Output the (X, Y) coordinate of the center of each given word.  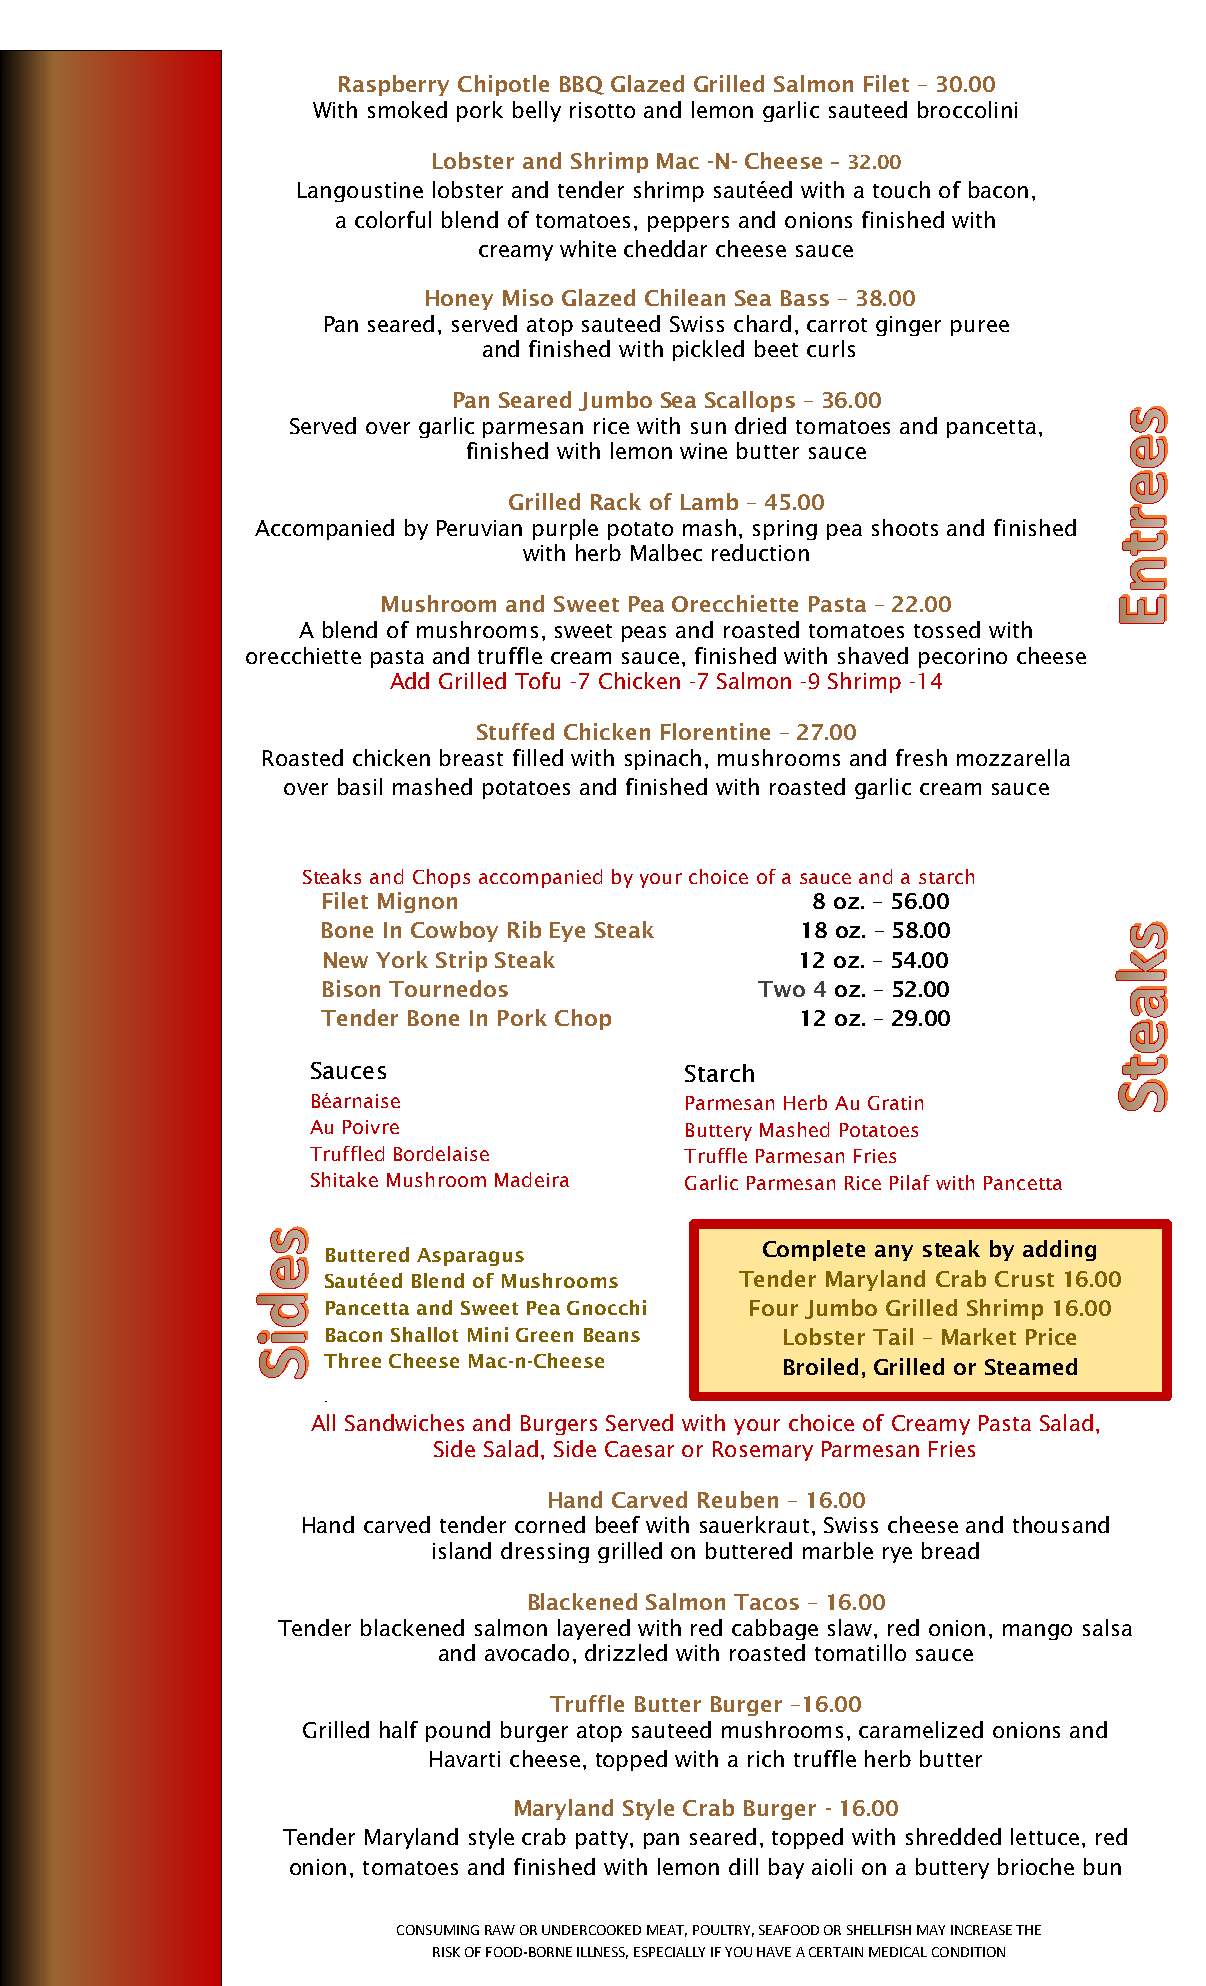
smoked (407, 109)
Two (781, 989)
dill (743, 1866)
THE (1028, 1930)
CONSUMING (438, 1930)
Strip (461, 961)
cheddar (665, 248)
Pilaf (910, 1182)
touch (901, 189)
